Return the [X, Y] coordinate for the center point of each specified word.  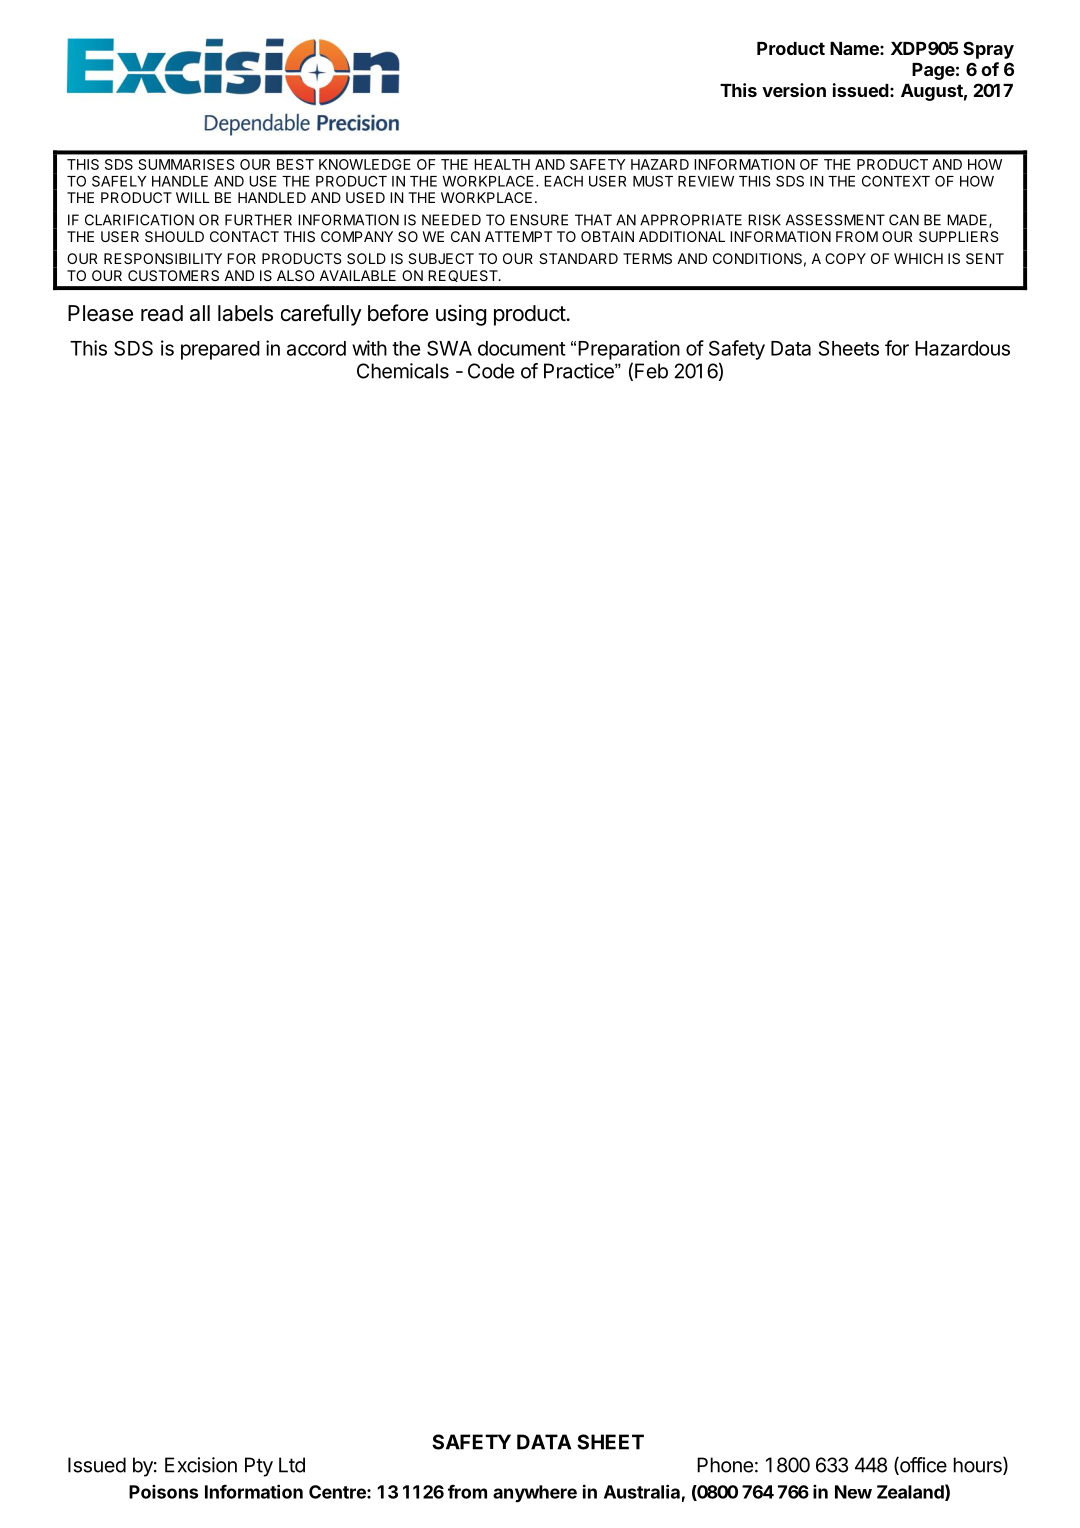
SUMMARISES [186, 164]
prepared [220, 350]
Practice [580, 371]
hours [978, 1466]
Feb [651, 371]
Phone [725, 1465]
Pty [259, 1467]
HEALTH [502, 164]
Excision [201, 1465]
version [794, 90]
